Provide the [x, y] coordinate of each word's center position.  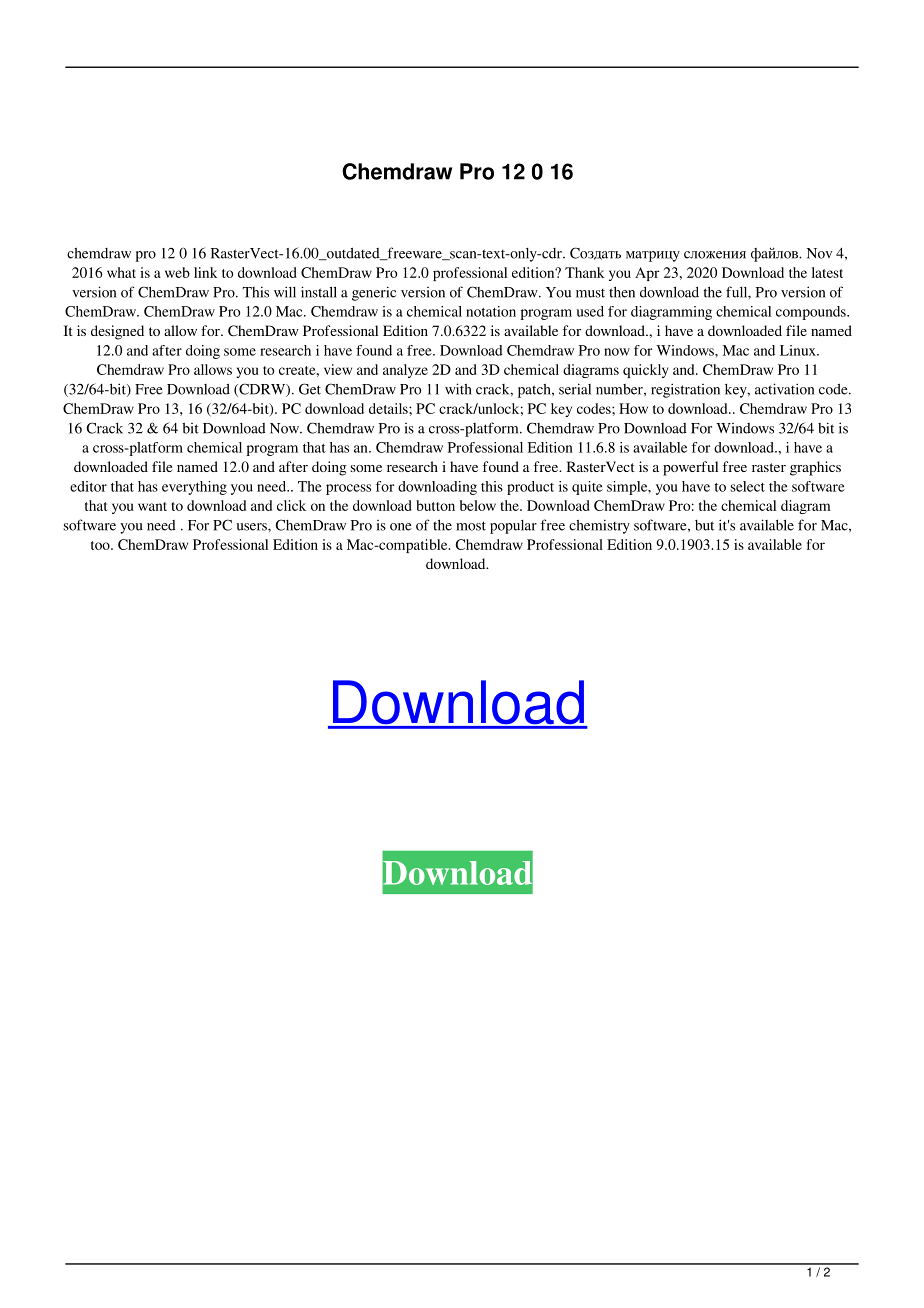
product [530, 488]
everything [194, 488]
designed [117, 332]
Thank [585, 272]
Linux [799, 350]
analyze [405, 371]
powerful [690, 468]
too [101, 545]
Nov [819, 253]
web [177, 272]
